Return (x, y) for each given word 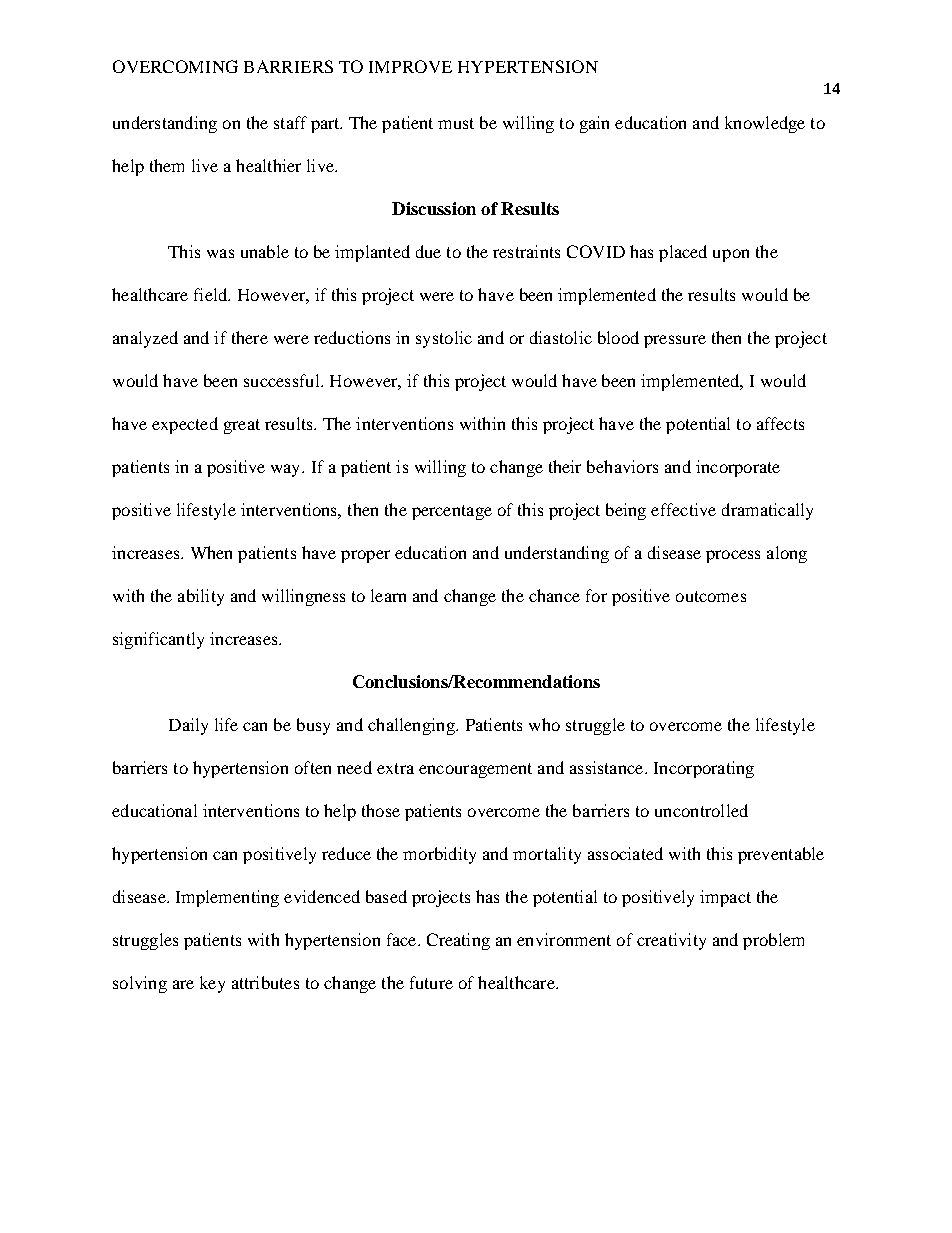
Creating (458, 941)
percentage (452, 512)
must (456, 123)
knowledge (765, 124)
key (212, 984)
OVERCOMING (175, 66)
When (211, 552)
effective (683, 509)
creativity (671, 941)
